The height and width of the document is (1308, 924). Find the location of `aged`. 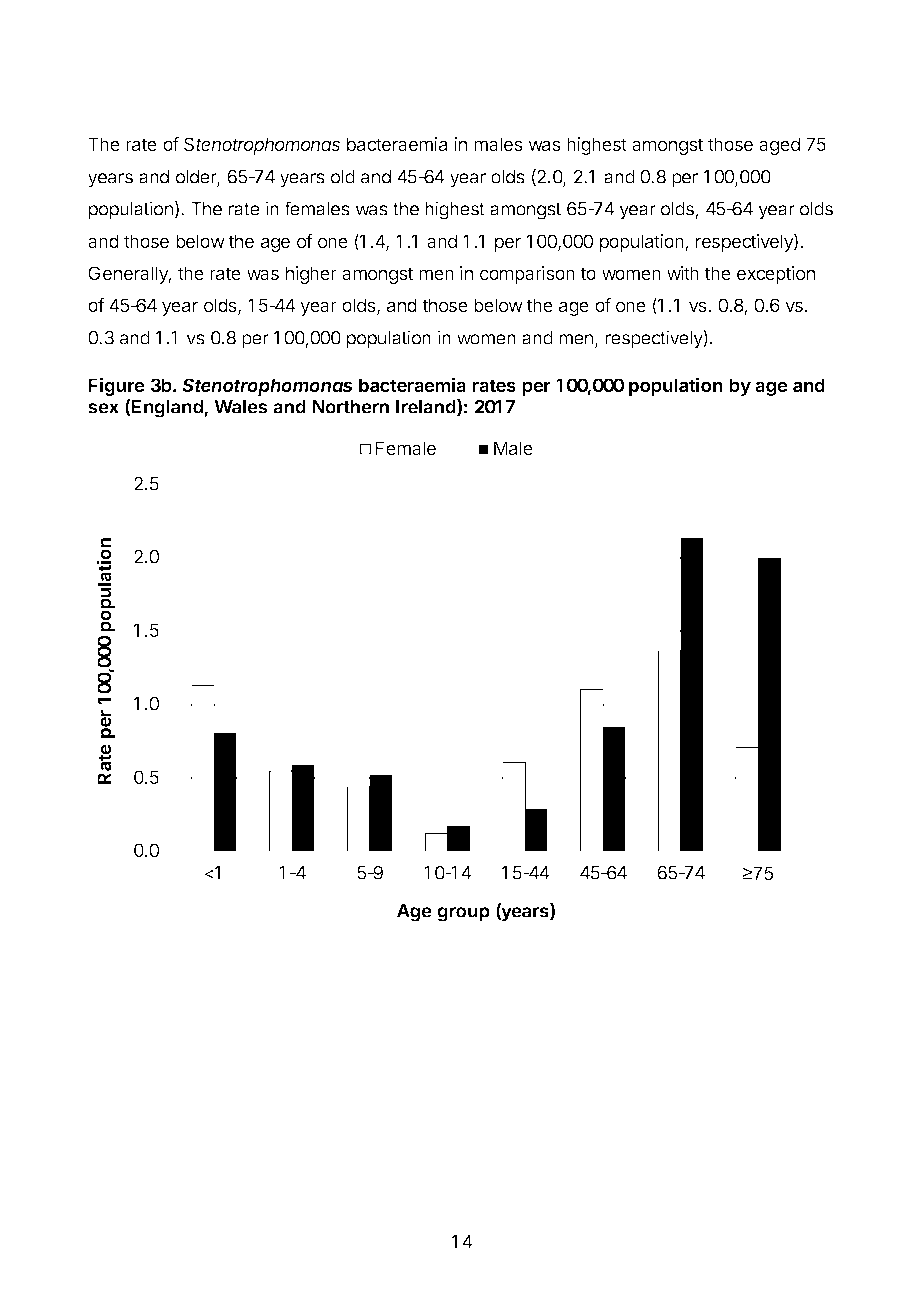

aged is located at coordinates (779, 146).
